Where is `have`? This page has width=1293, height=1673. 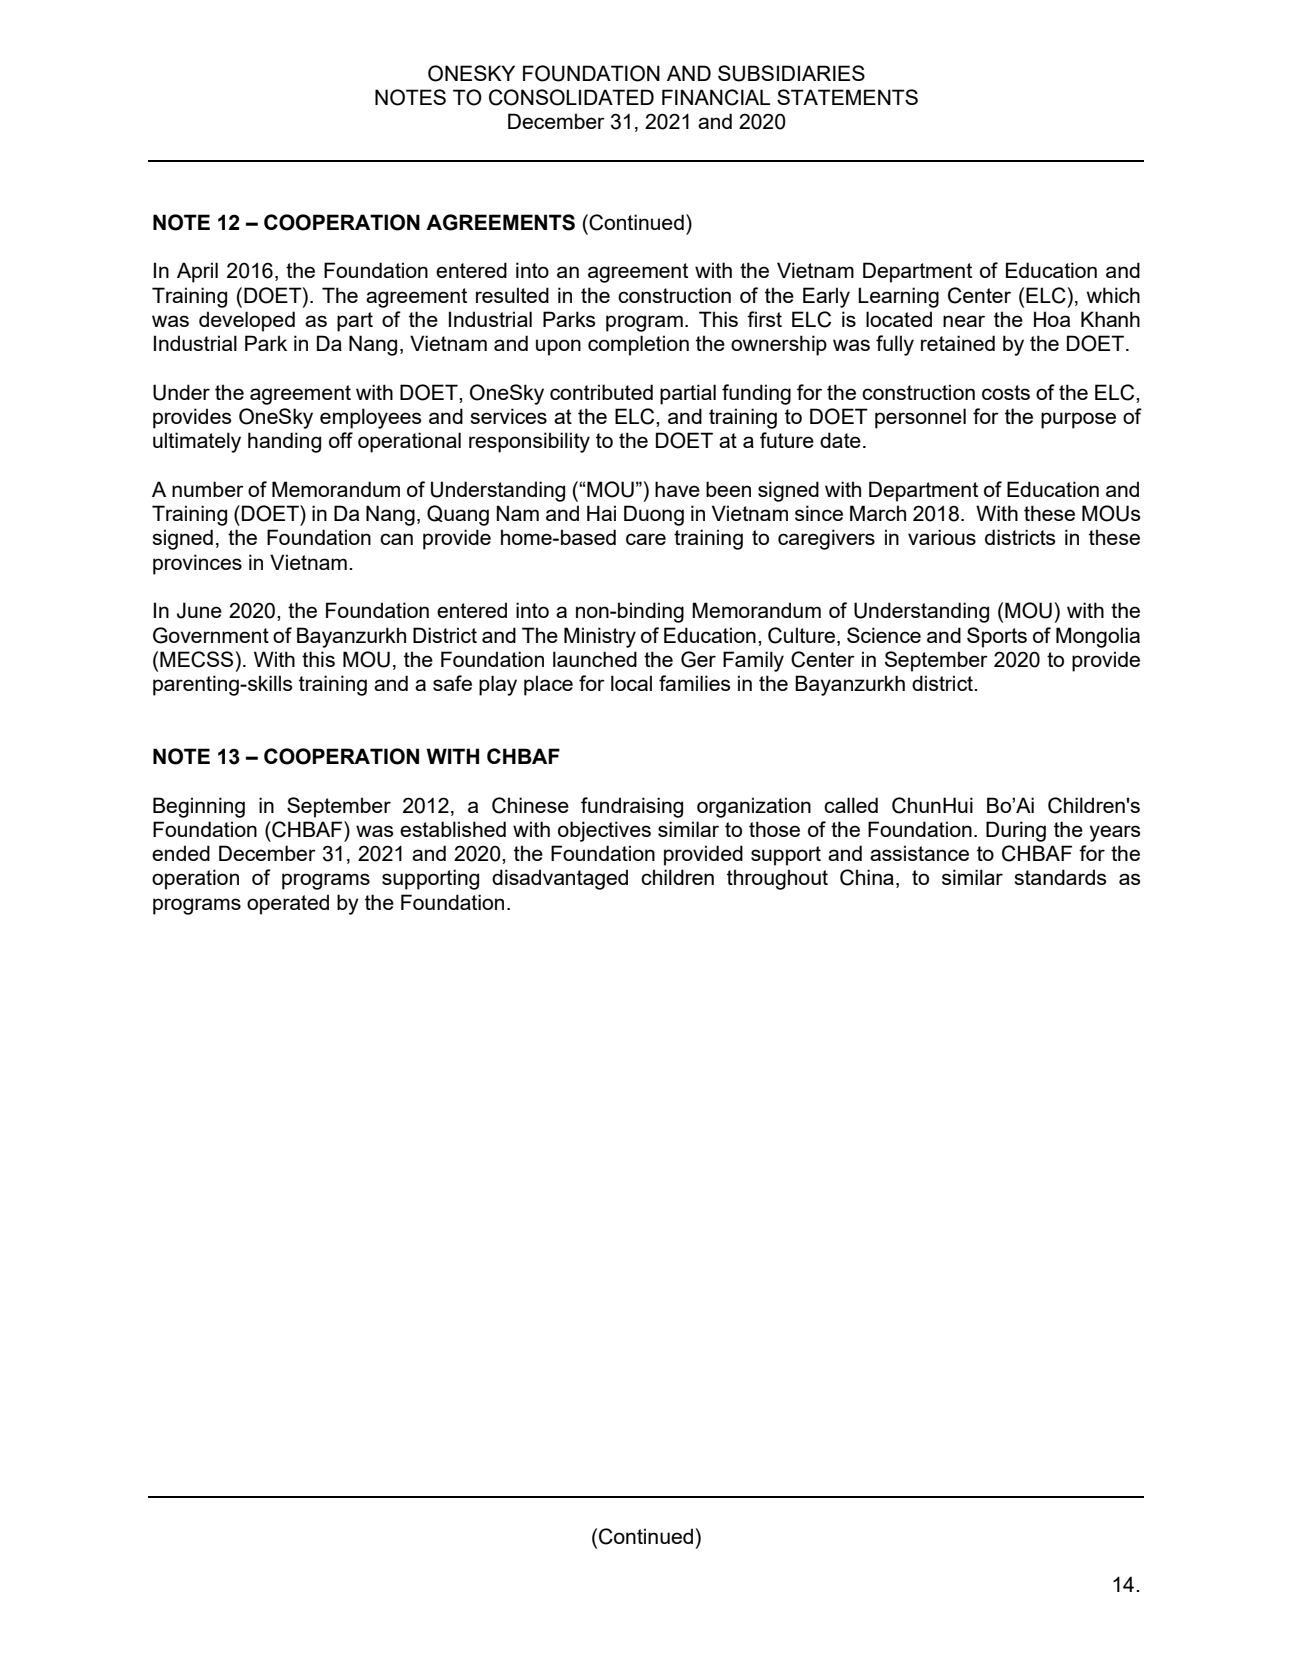
have is located at coordinates (677, 489).
